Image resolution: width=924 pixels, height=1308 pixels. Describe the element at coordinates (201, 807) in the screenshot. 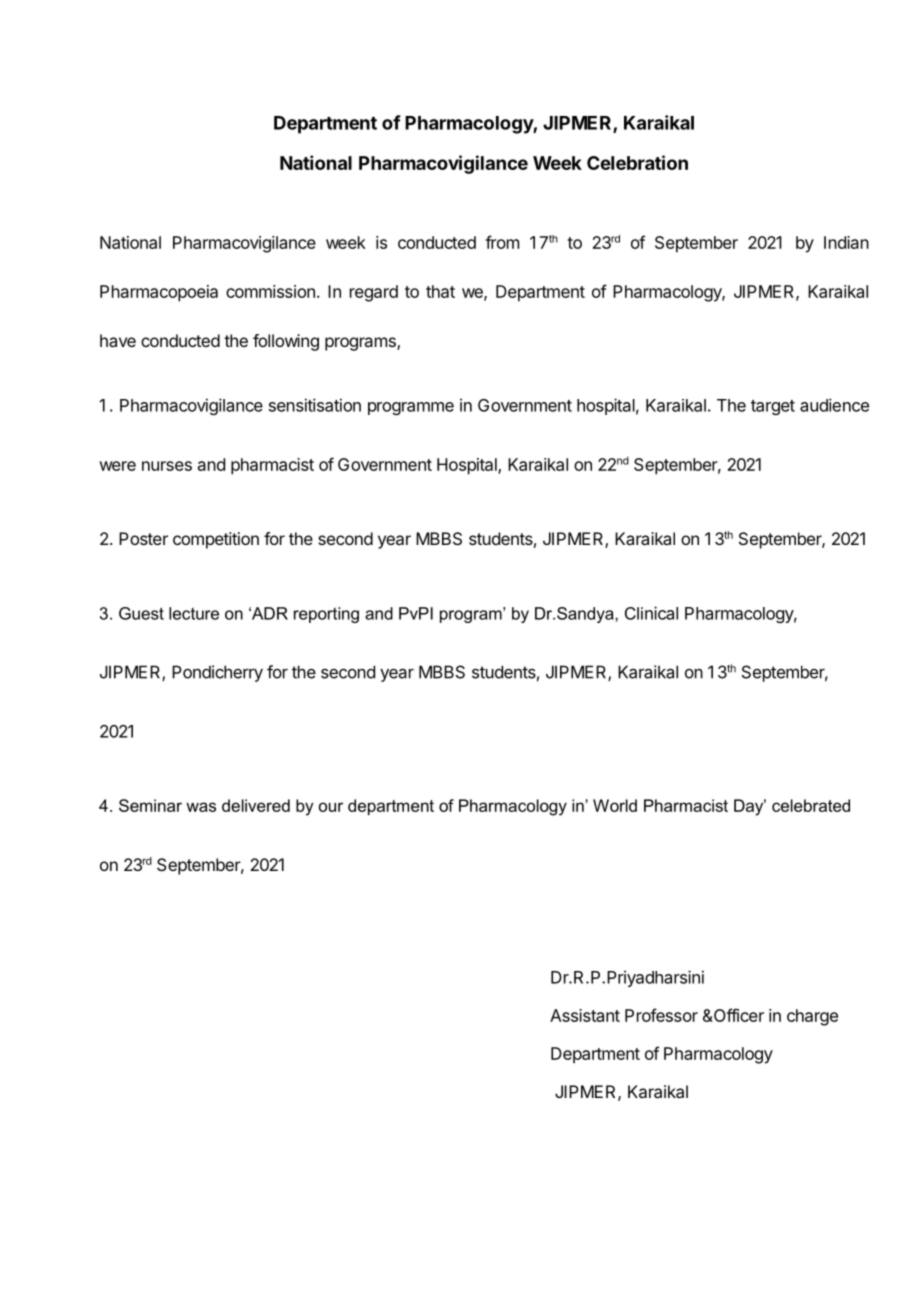

I see `was` at that location.
